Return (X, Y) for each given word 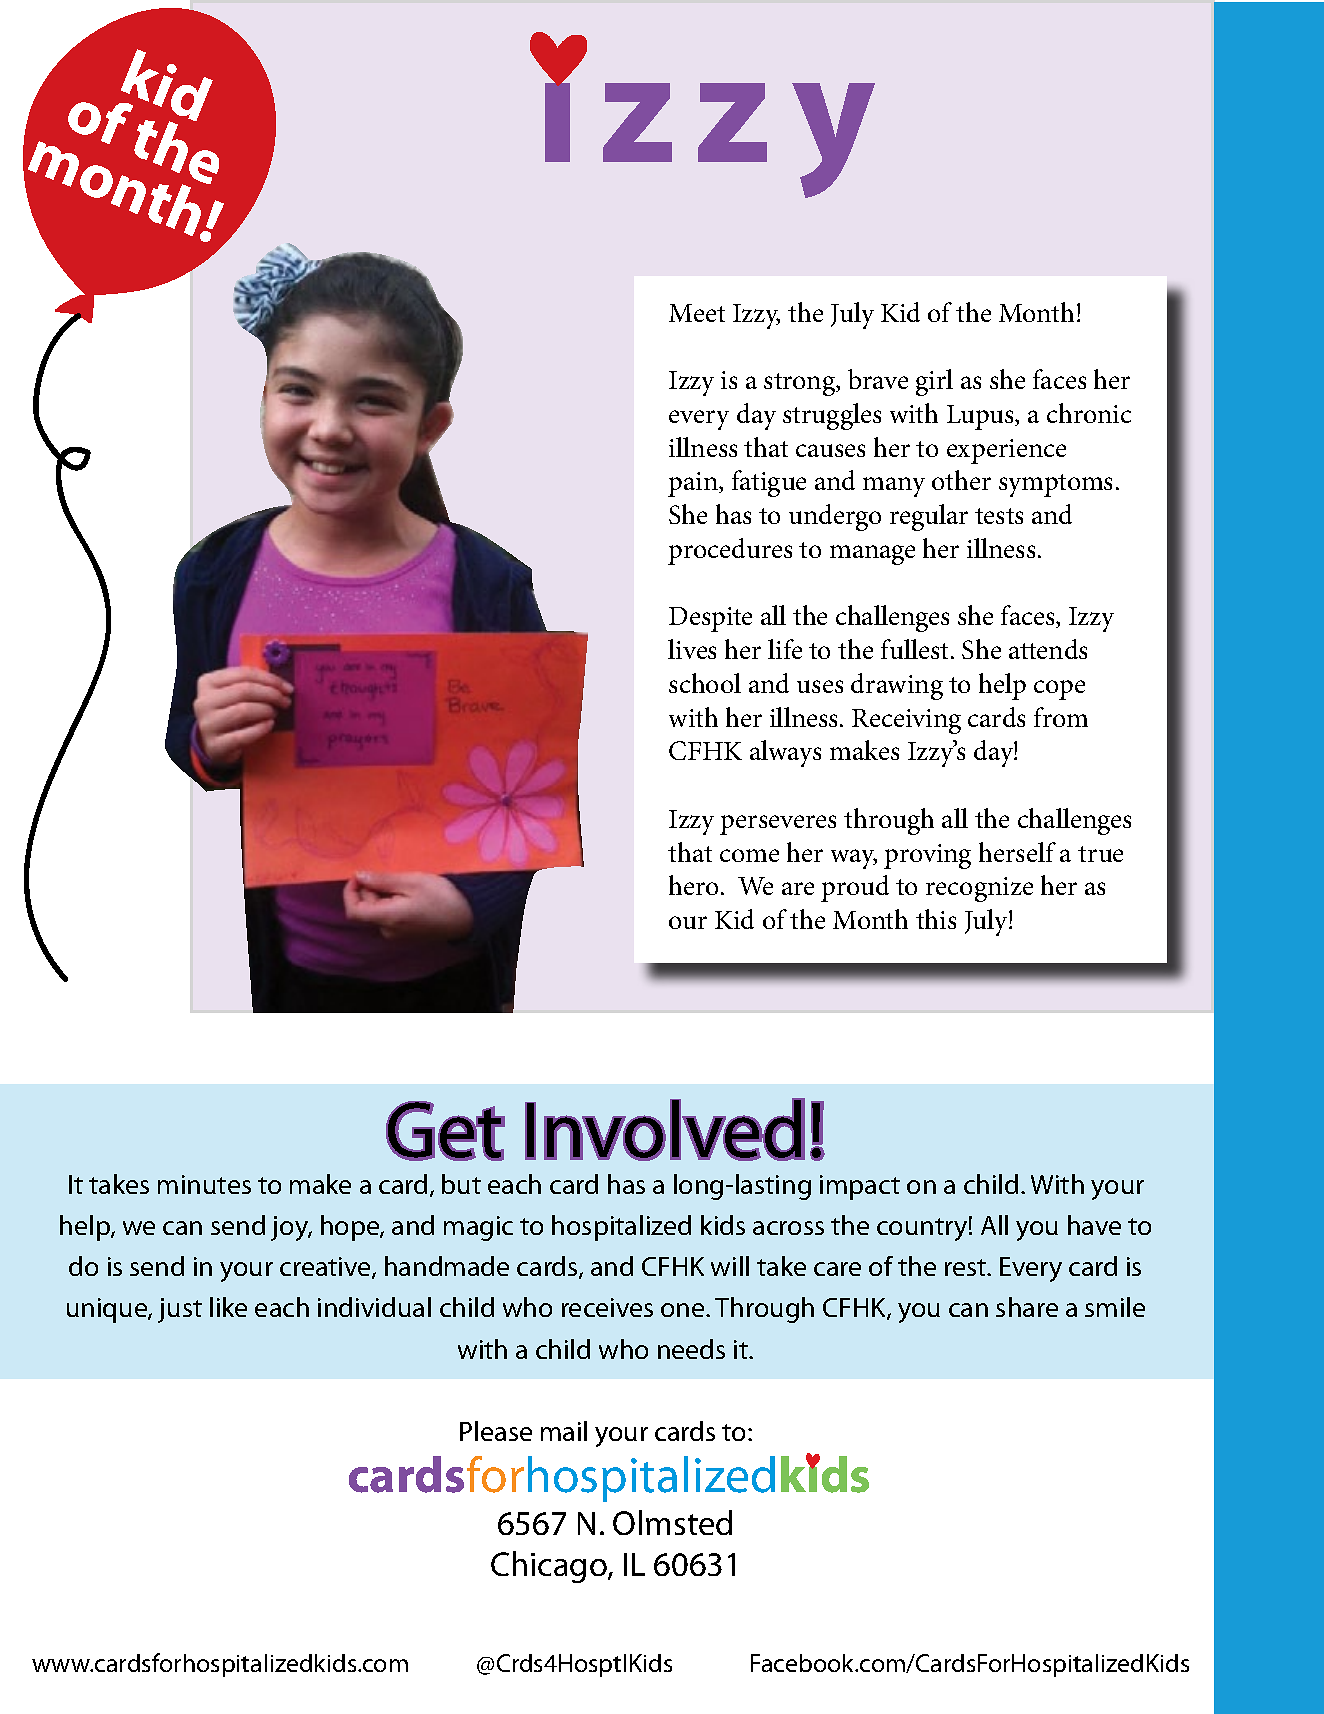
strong (801, 384)
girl (934, 382)
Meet (697, 313)
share (1027, 1307)
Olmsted (672, 1522)
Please (496, 1431)
